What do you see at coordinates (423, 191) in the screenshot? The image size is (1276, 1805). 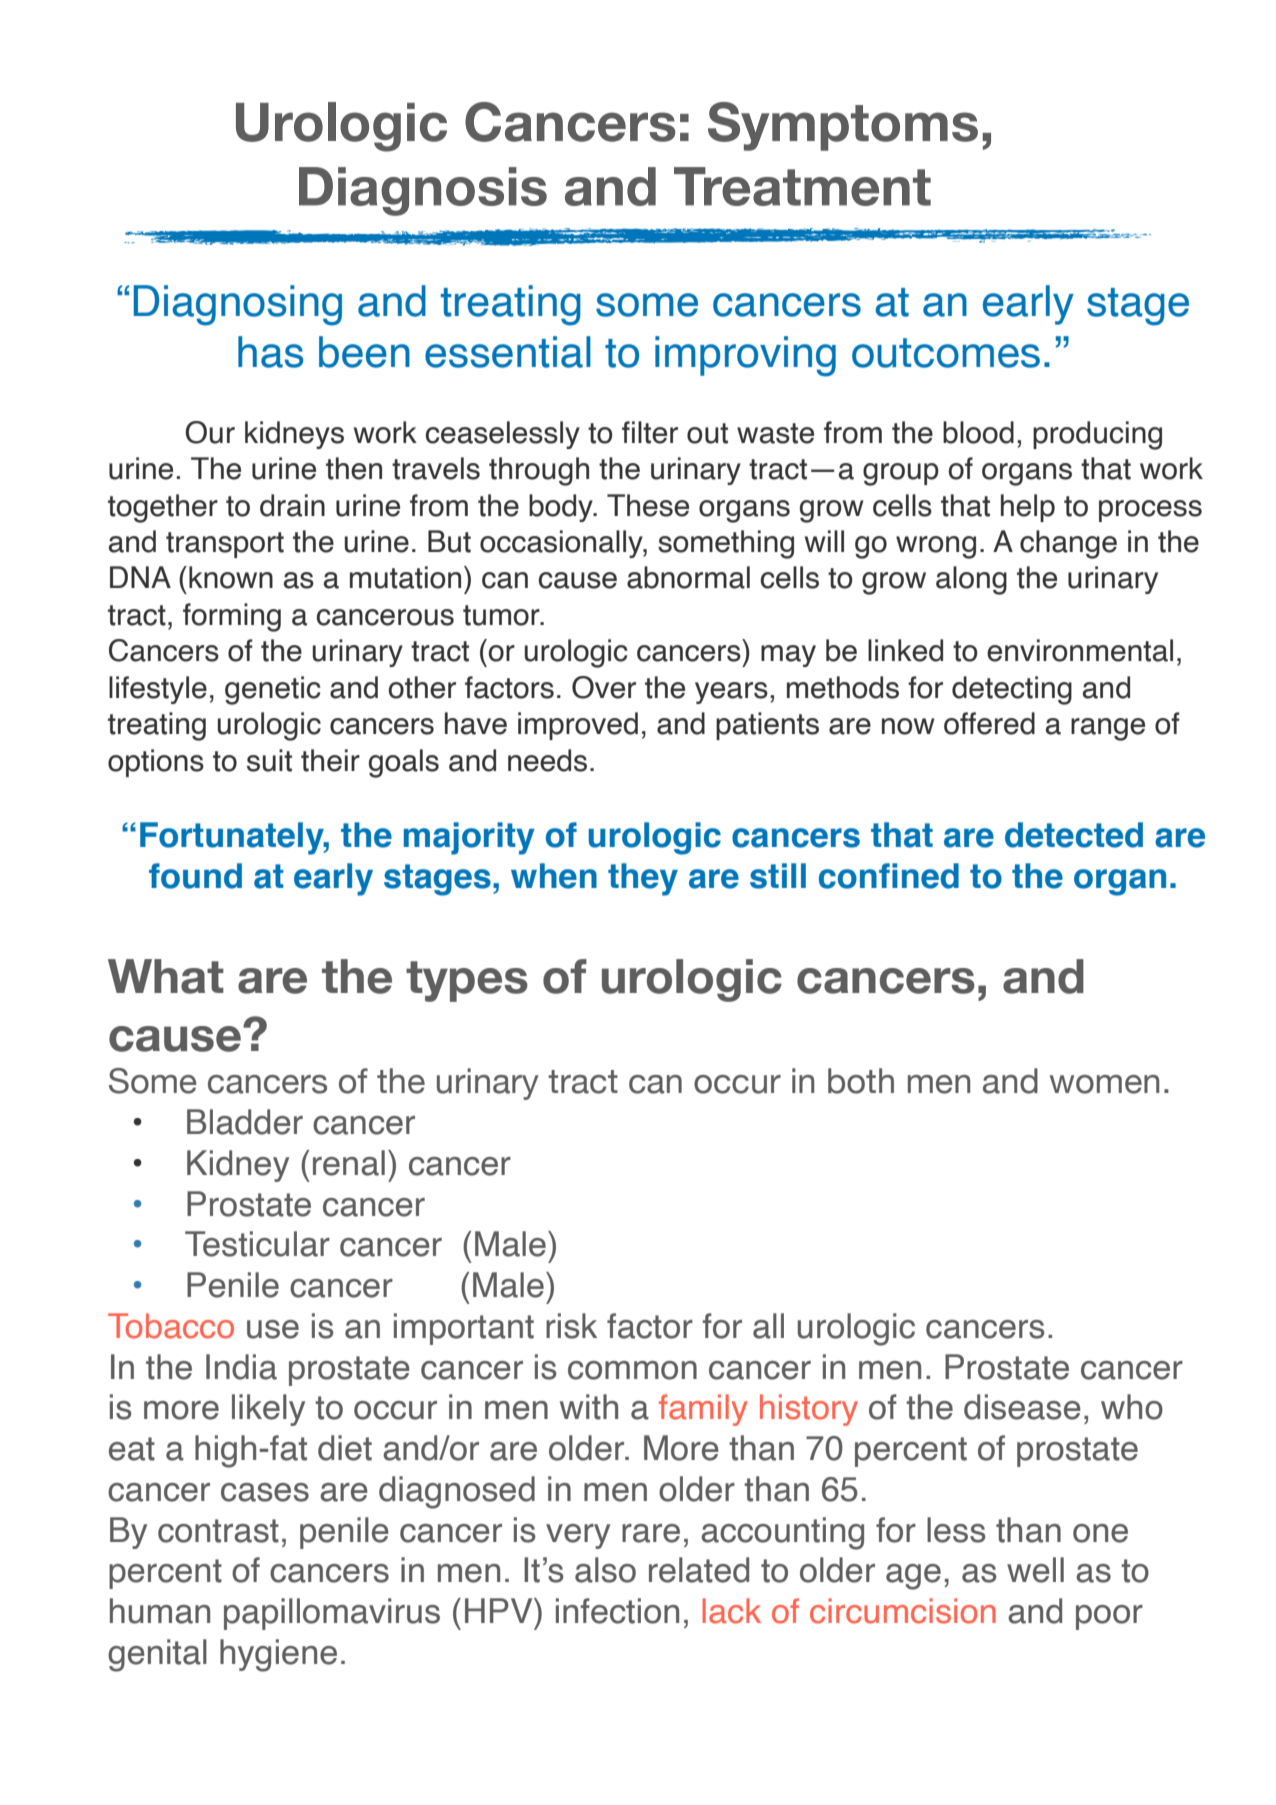 I see `Diagnosis` at bounding box center [423, 191].
